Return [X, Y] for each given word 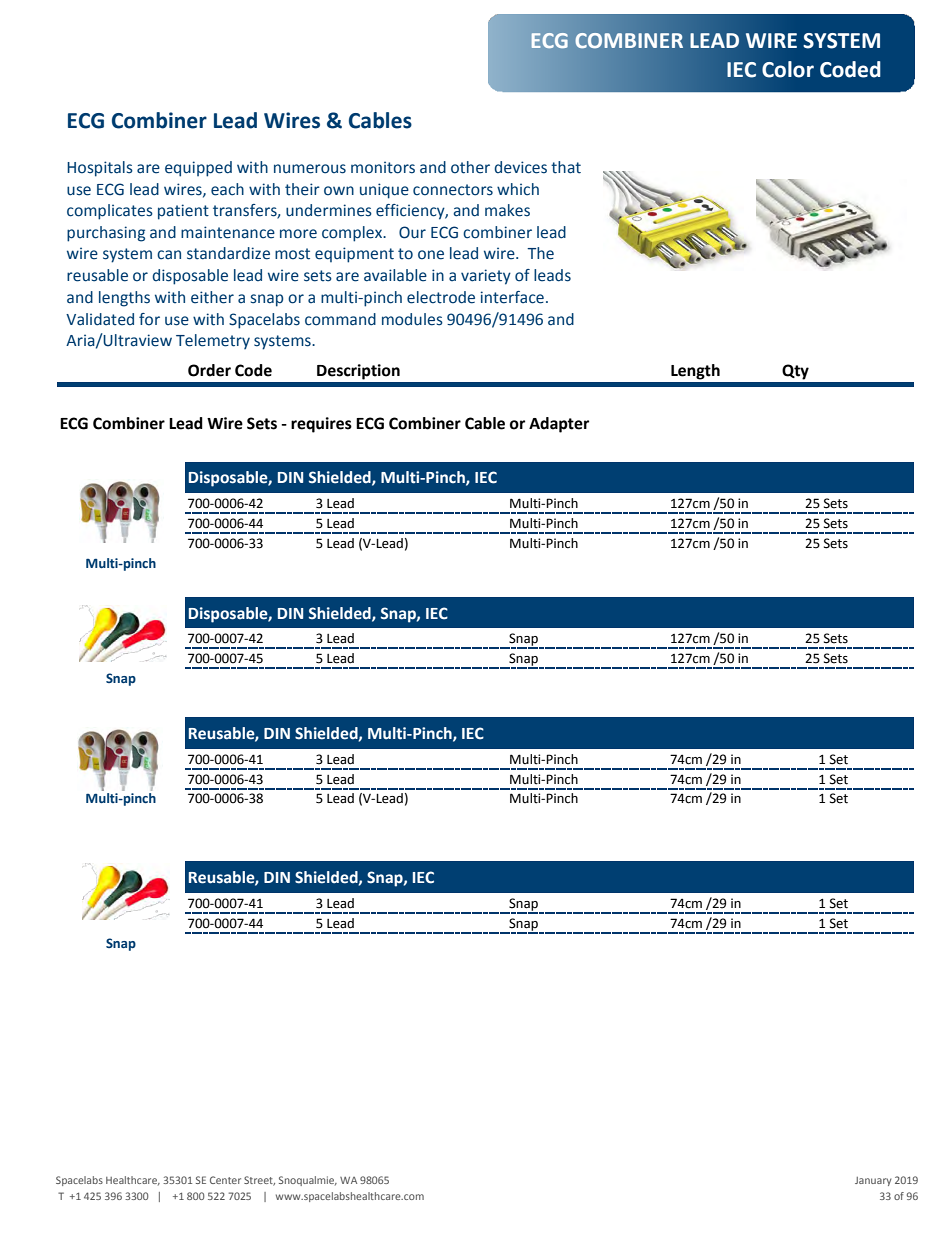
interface [512, 297]
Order [209, 370]
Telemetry [213, 341]
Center [225, 1180]
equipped [198, 169]
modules [412, 319]
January [873, 1181]
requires [321, 425]
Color [788, 69]
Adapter [559, 425]
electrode [441, 297]
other [470, 167]
